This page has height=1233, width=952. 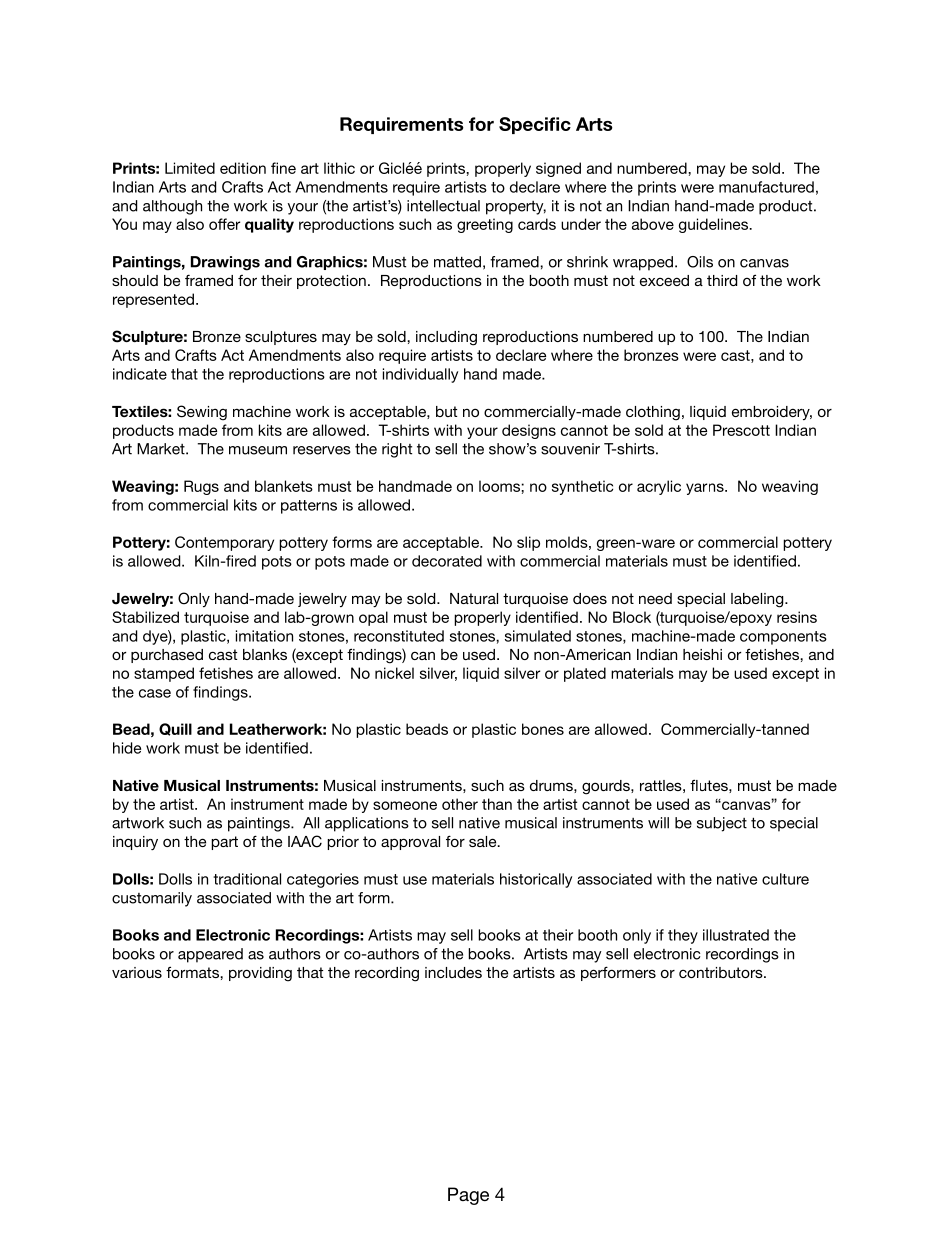 I want to click on components, so click(x=783, y=638).
